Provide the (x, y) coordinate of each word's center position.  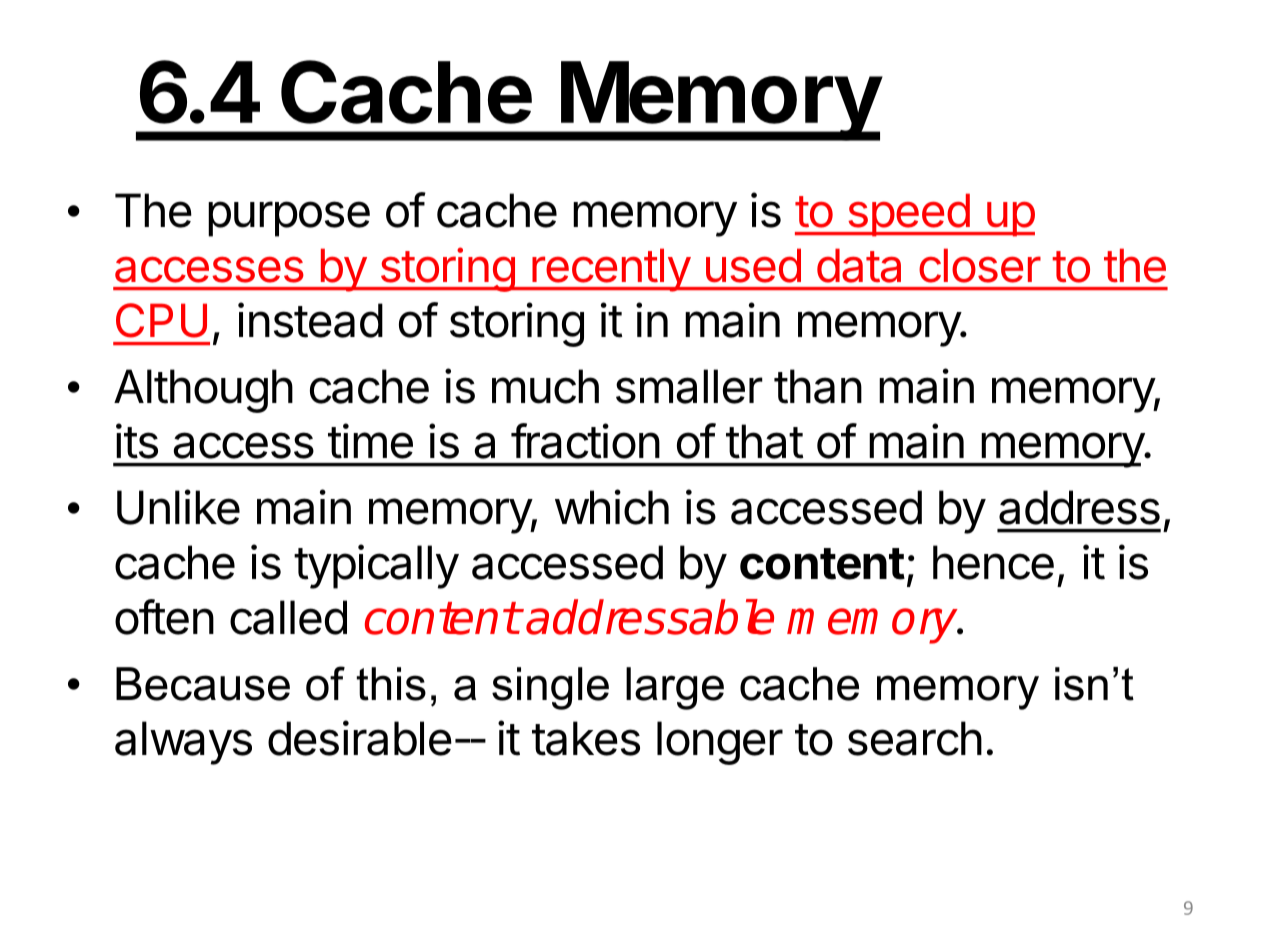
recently (610, 270)
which (612, 507)
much (545, 386)
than (818, 386)
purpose (289, 219)
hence (993, 562)
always (183, 743)
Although (203, 391)
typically (376, 566)
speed (908, 215)
